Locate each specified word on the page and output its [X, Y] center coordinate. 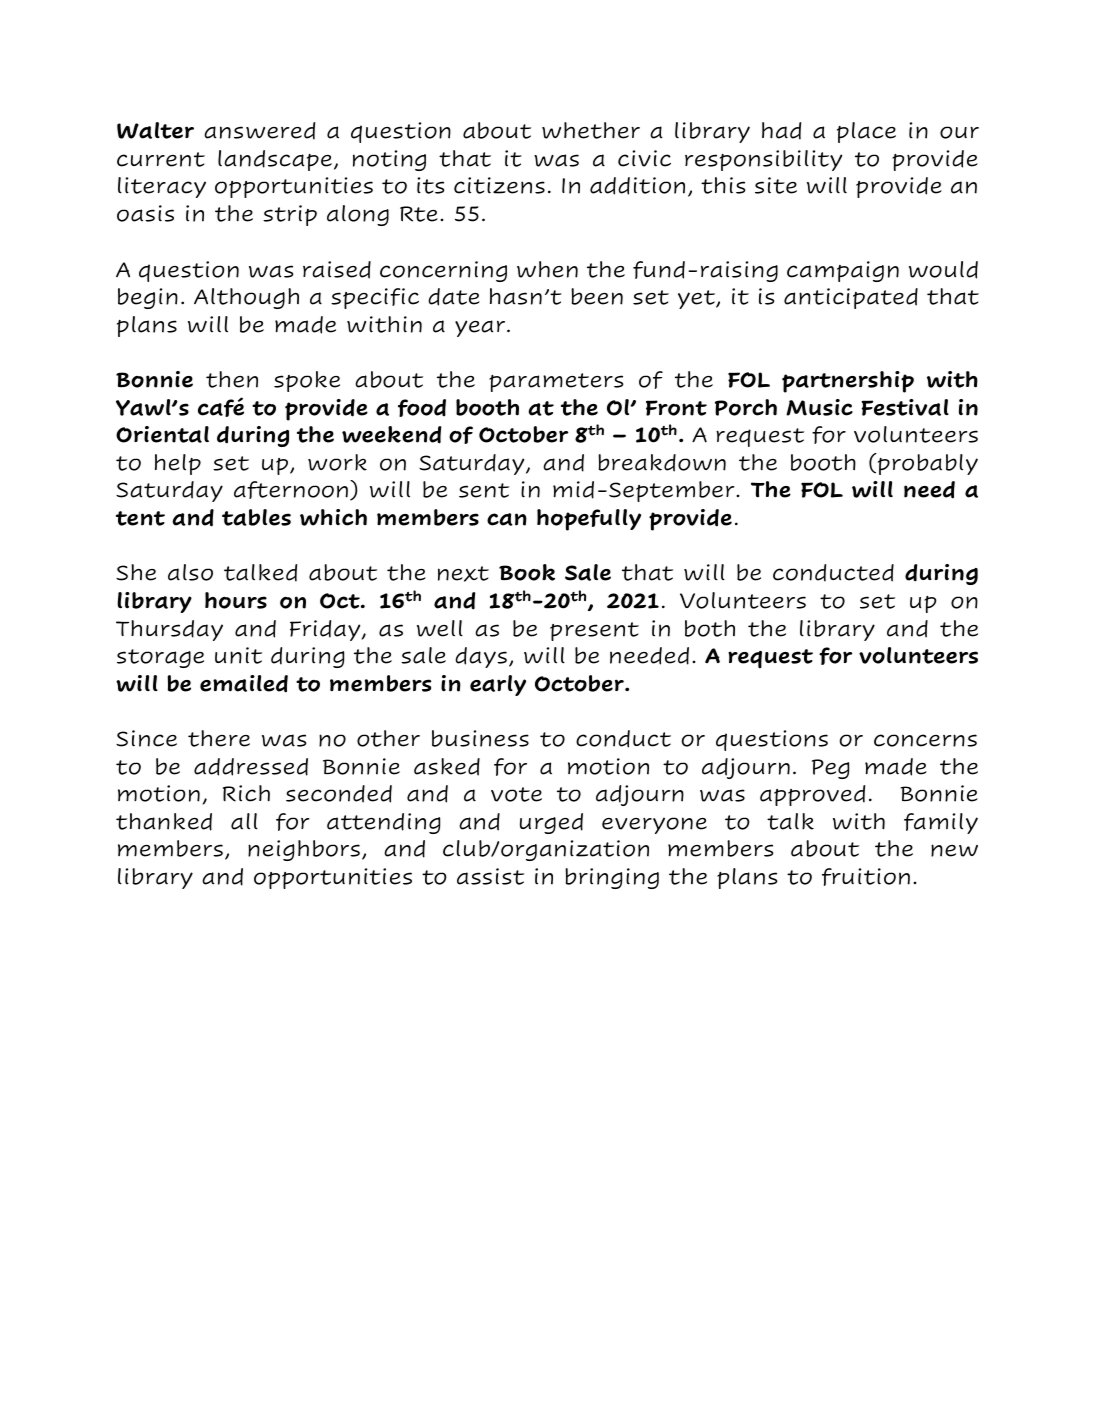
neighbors [304, 850]
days [481, 657]
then [232, 379]
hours [236, 600]
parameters [556, 382]
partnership [848, 382]
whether [591, 130]
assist [490, 876]
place [866, 132]
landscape [275, 160]
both [710, 628]
